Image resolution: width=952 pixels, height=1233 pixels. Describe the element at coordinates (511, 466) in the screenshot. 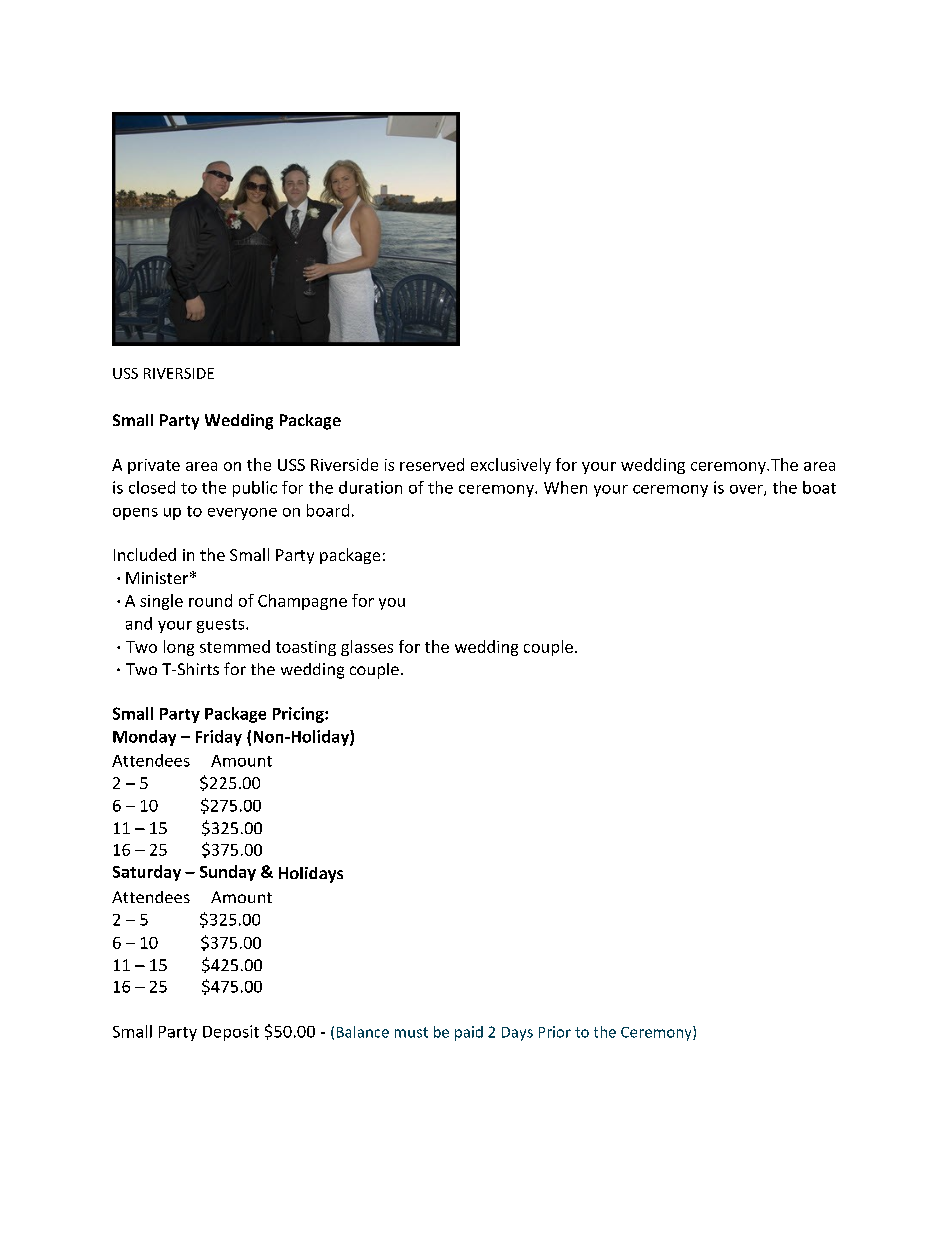

I see `exclusively` at that location.
